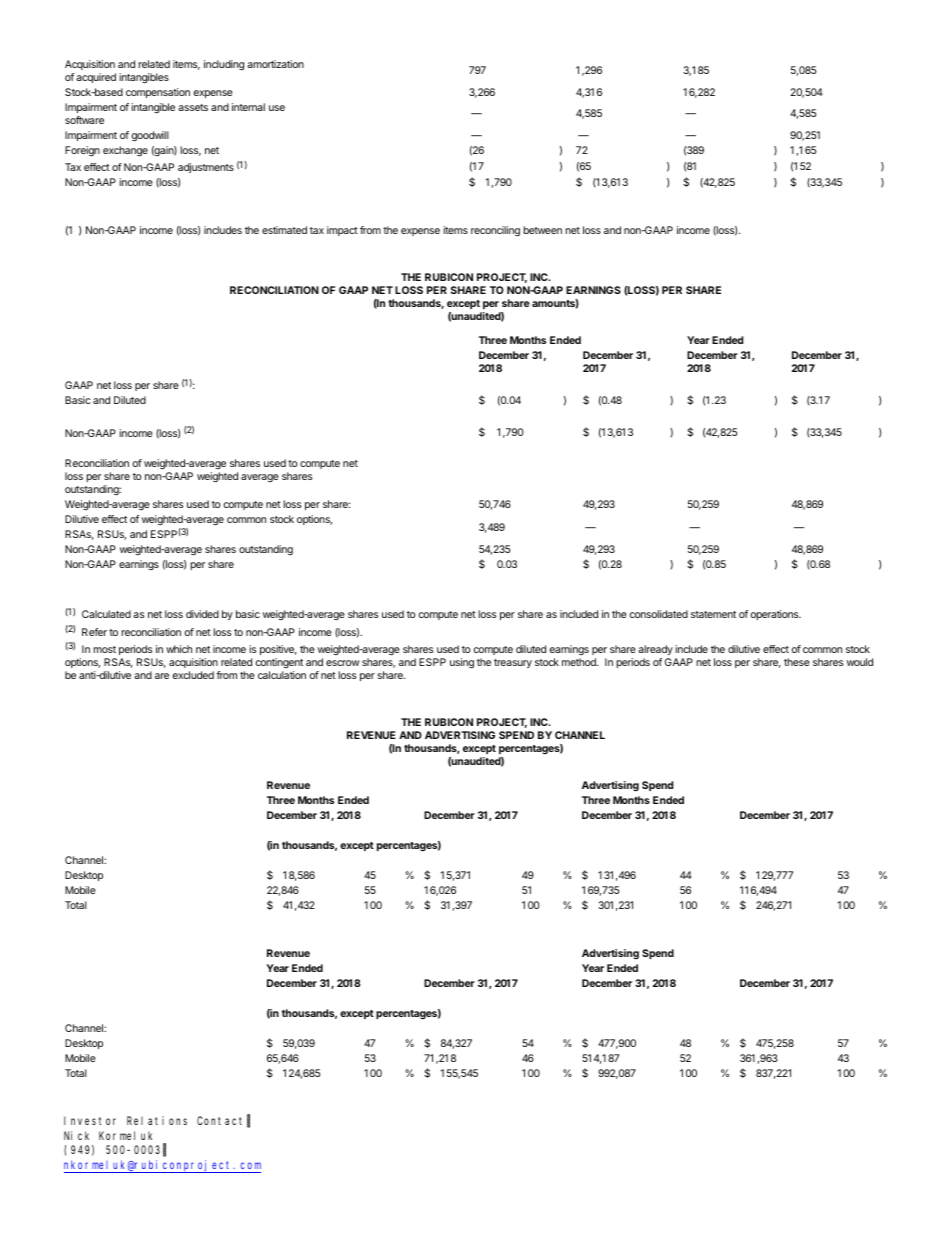 The image size is (952, 1233). Describe the element at coordinates (193, 675) in the screenshot. I see `excluded` at that location.
